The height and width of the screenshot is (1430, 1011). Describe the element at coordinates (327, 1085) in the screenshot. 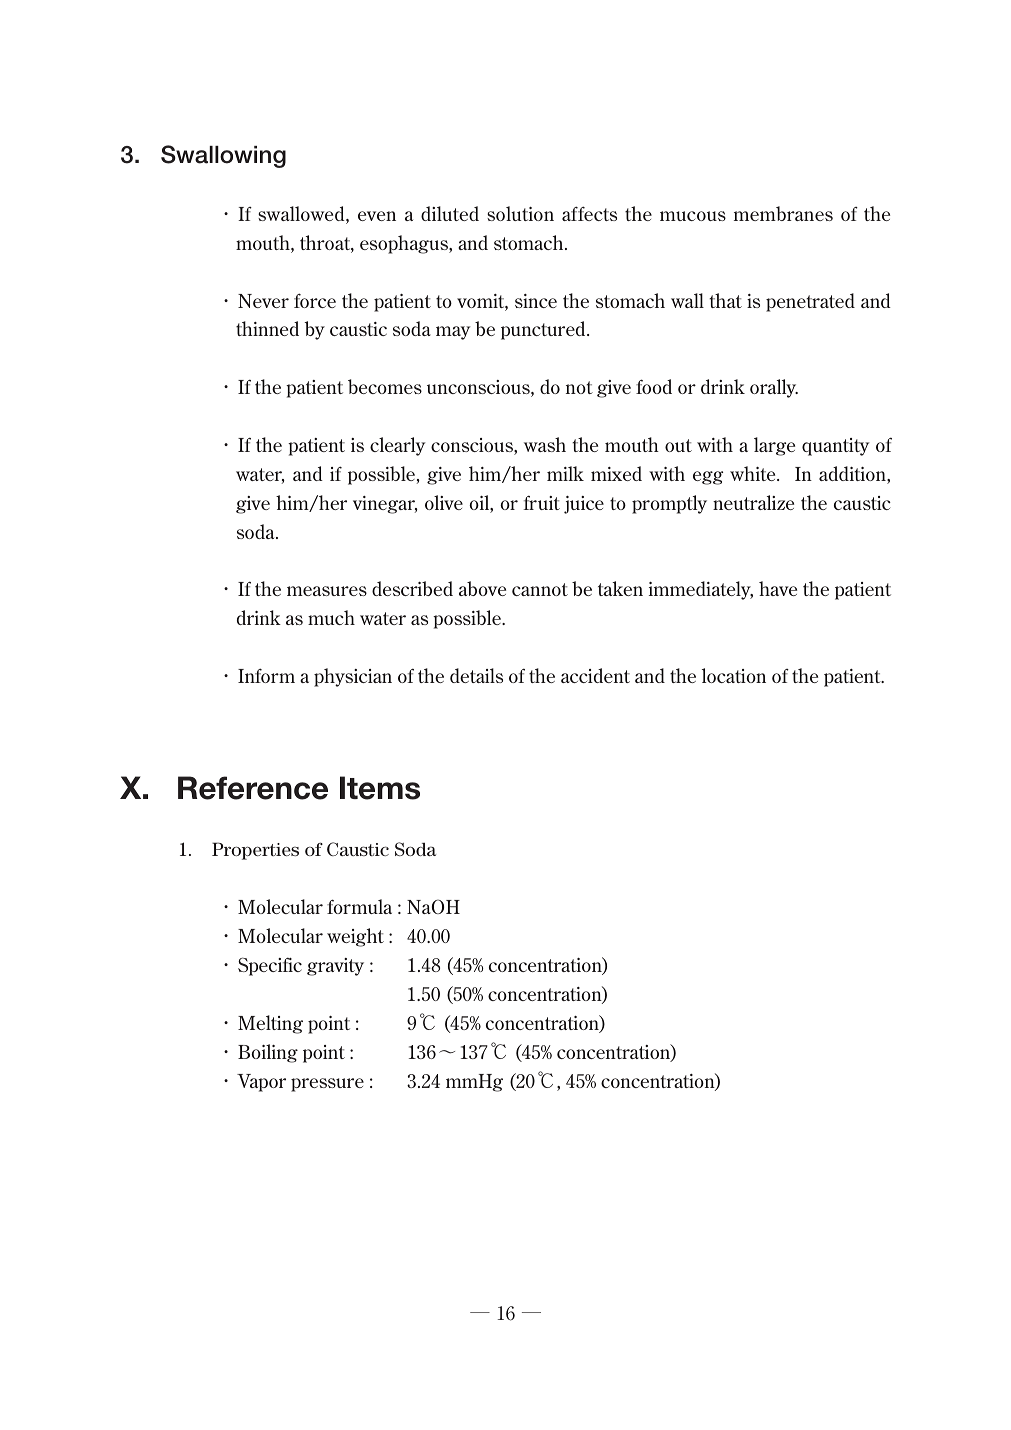

I see `pressure` at that location.
